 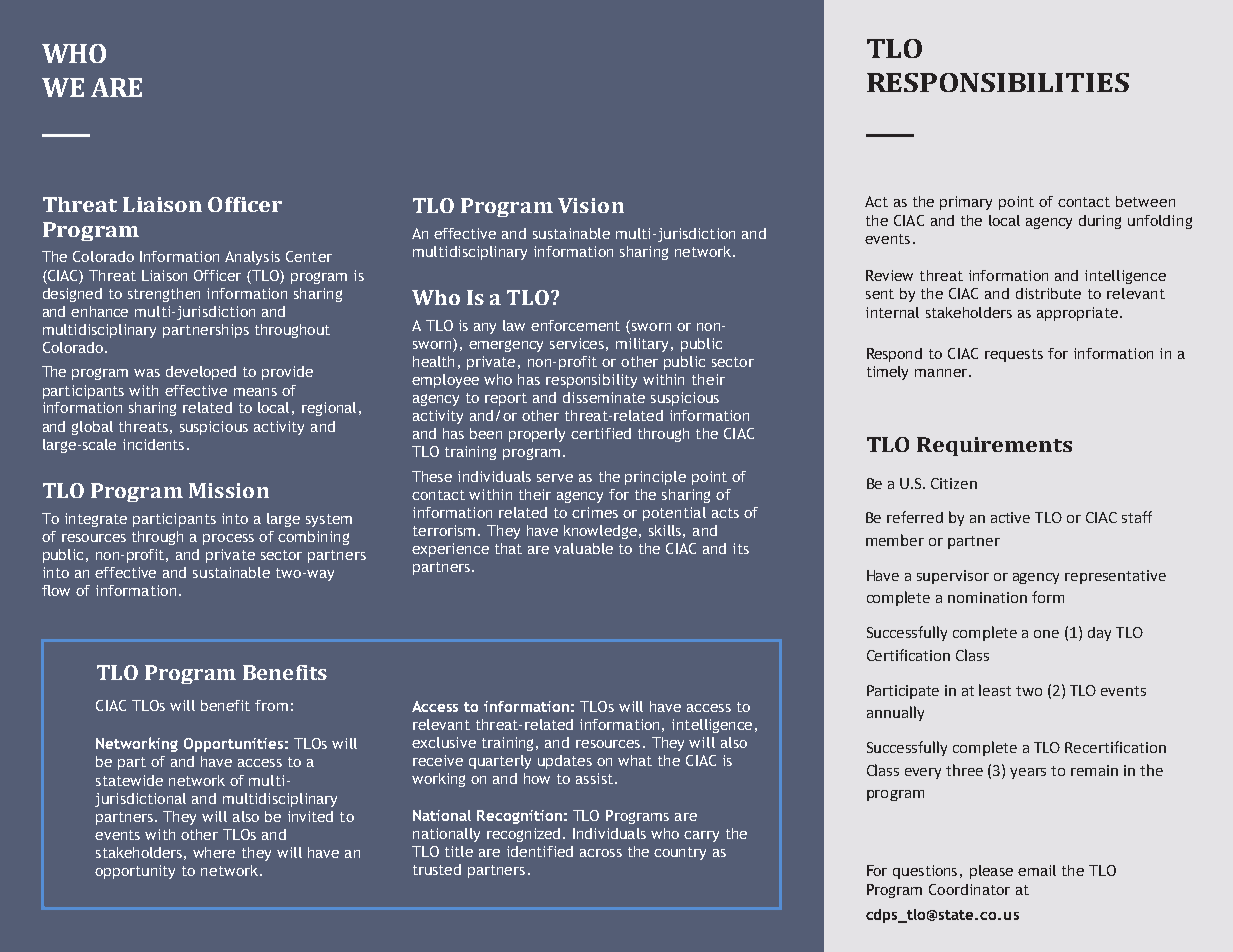 What do you see at coordinates (1037, 870) in the screenshot?
I see `email` at bounding box center [1037, 870].
